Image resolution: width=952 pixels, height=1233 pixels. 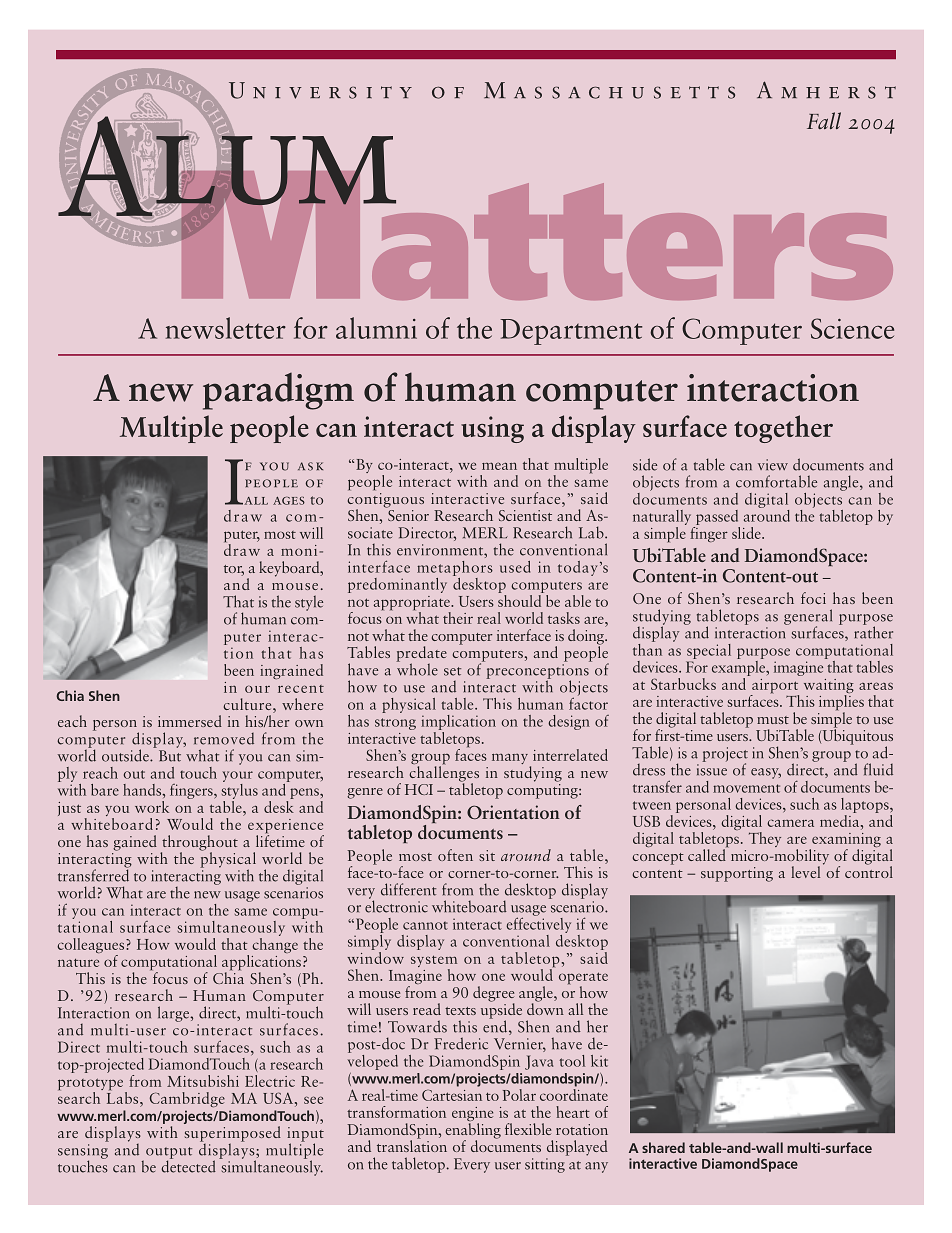 I want to click on output, so click(x=169, y=1154).
